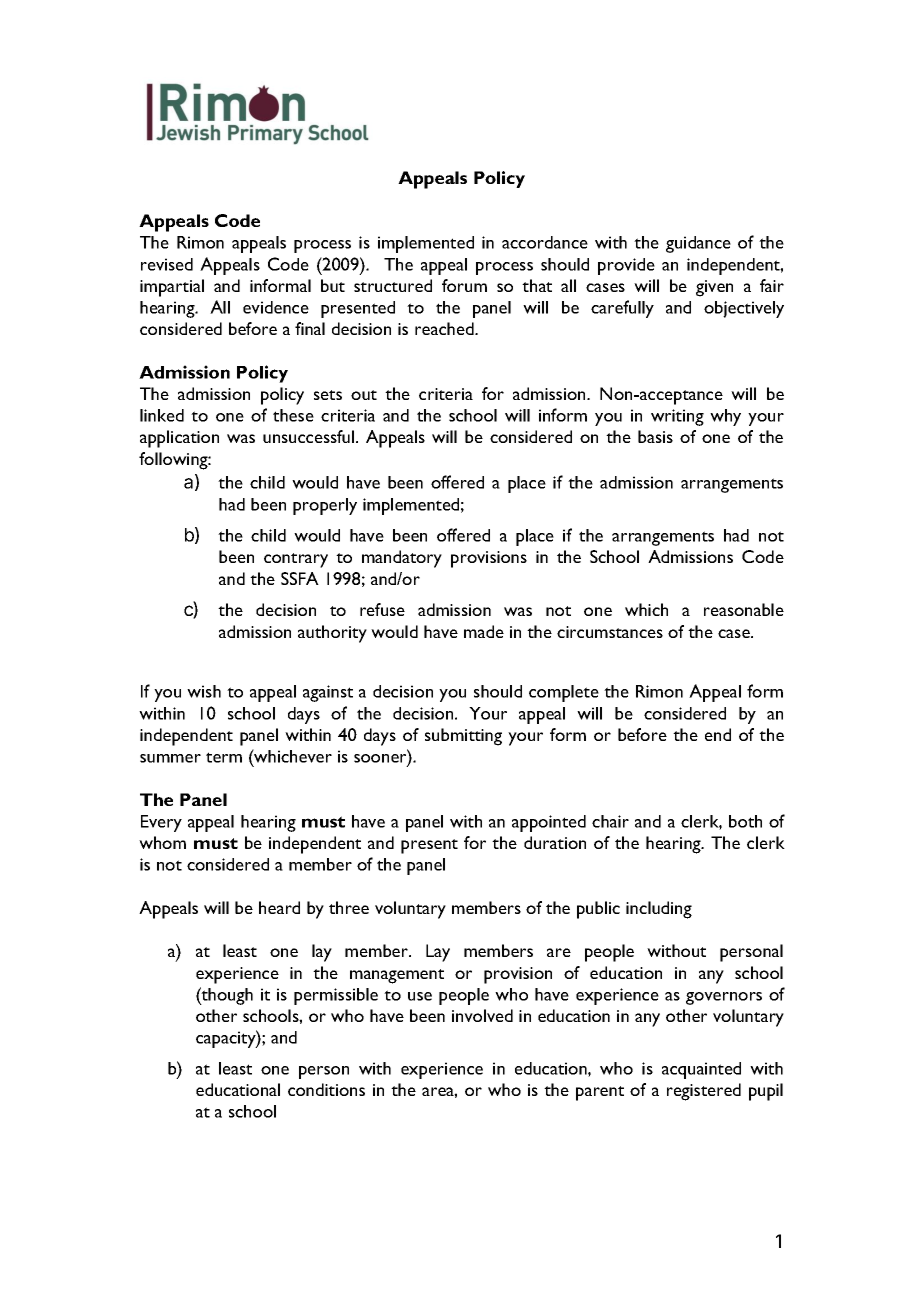 Image resolution: width=924 pixels, height=1308 pixels. I want to click on appointed, so click(549, 823).
